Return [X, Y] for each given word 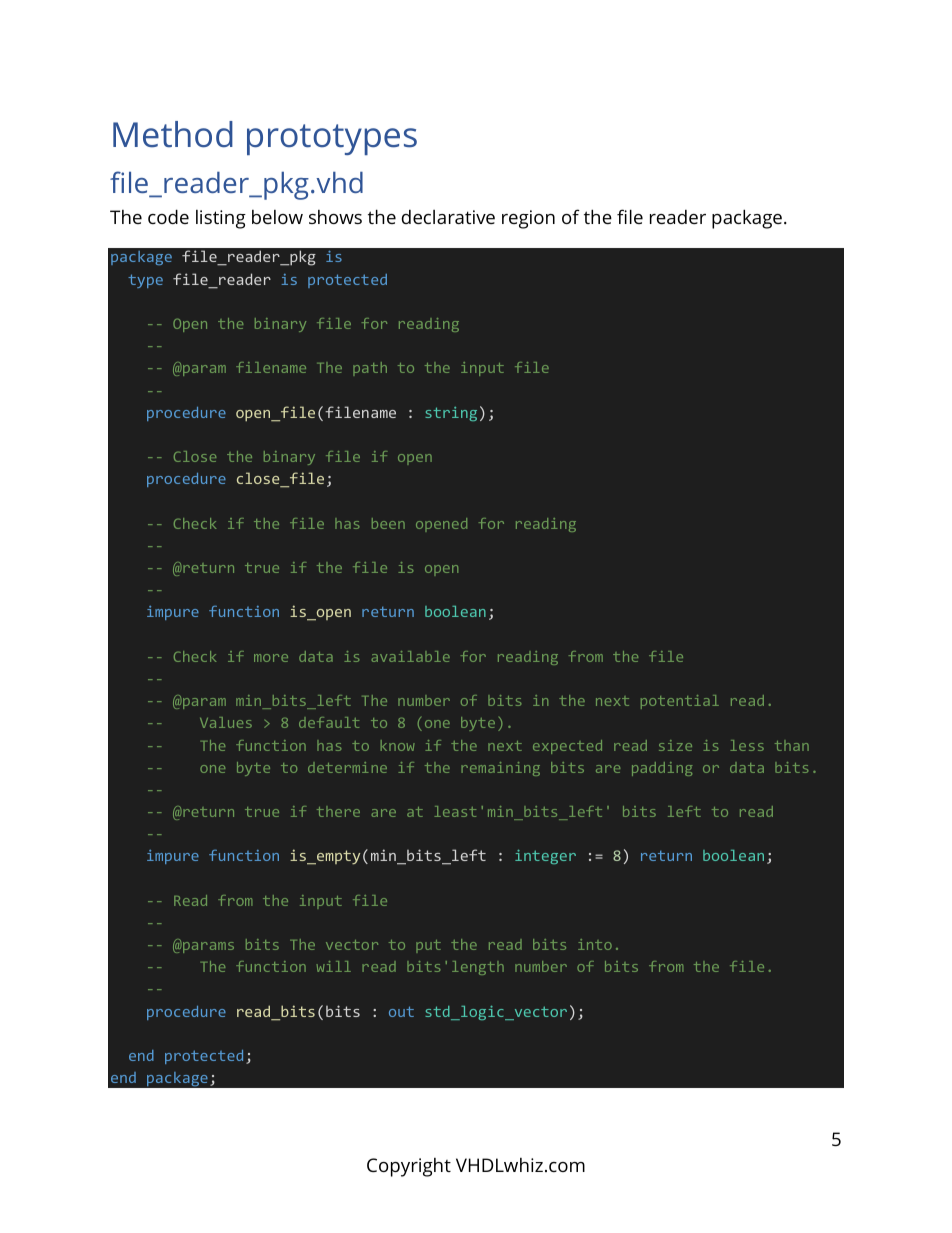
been [388, 523]
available [410, 656]
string [451, 414]
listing [221, 219]
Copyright [409, 1167]
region [528, 219]
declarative [448, 217]
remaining [500, 769]
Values [226, 722]
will [333, 966]
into [595, 944]
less [747, 745]
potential [680, 702]
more [271, 658]
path [370, 369]
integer [545, 857]
